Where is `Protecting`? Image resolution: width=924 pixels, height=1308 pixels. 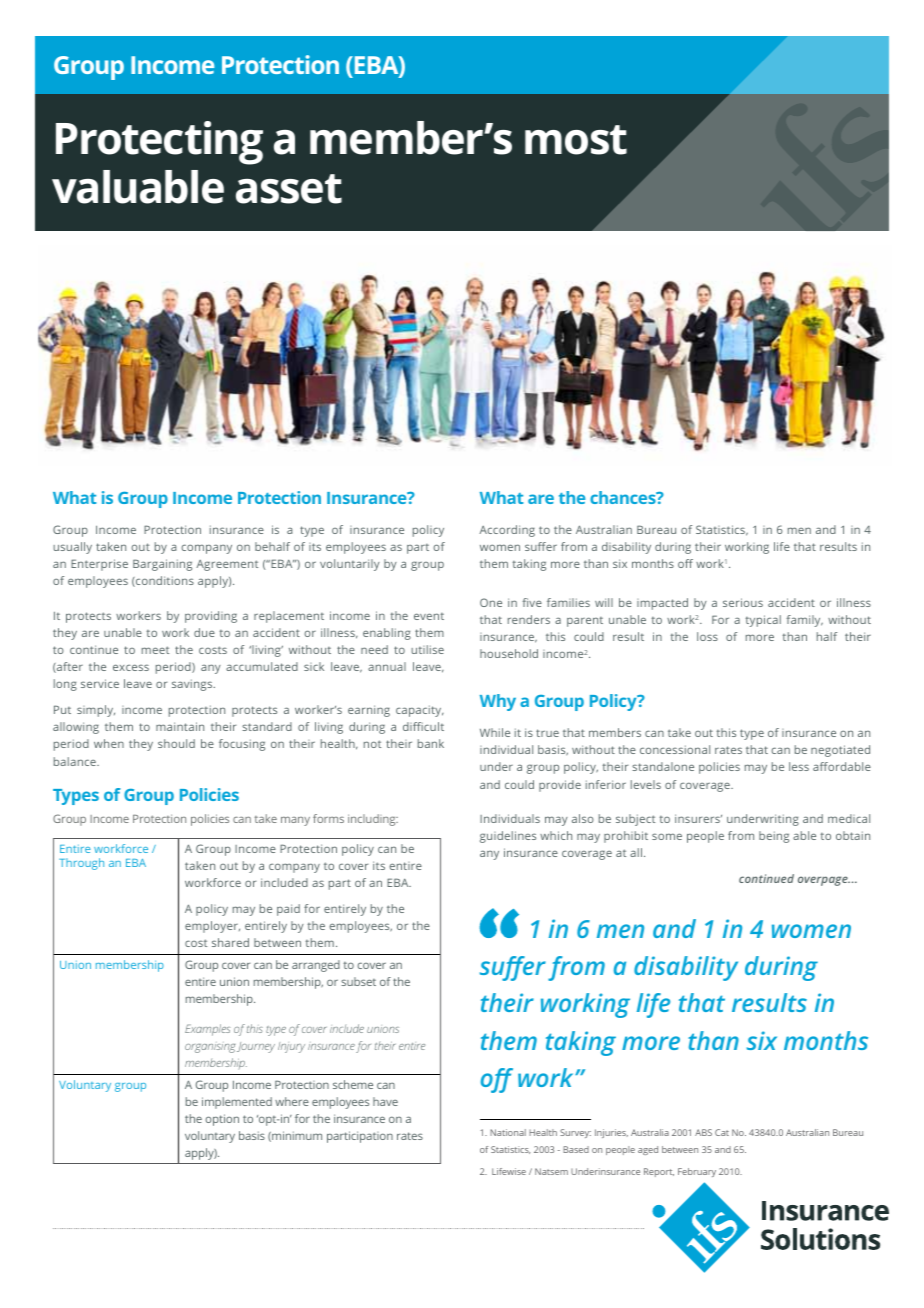 Protecting is located at coordinates (159, 143).
